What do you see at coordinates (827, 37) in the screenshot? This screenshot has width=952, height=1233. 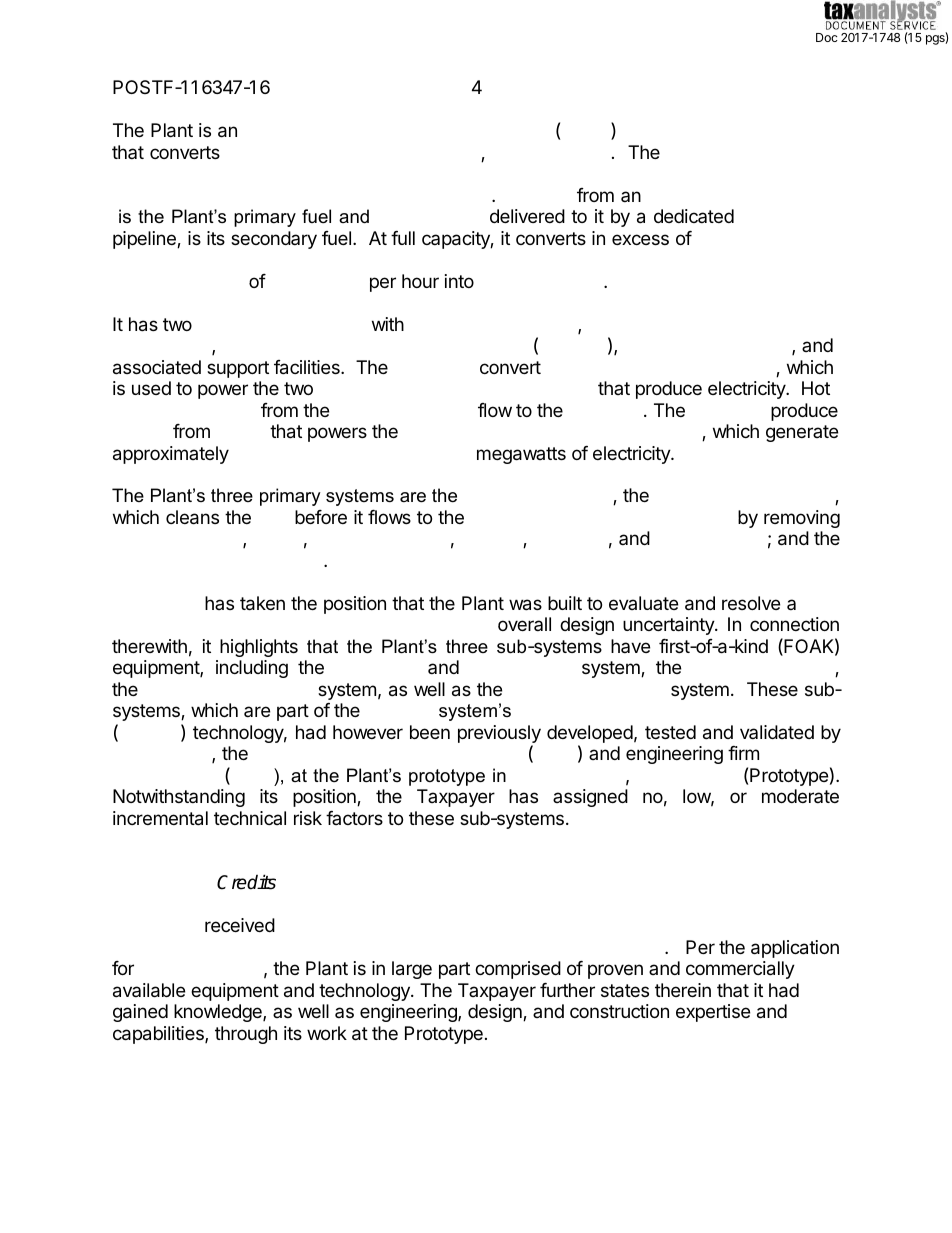 I see `Doc` at bounding box center [827, 37].
